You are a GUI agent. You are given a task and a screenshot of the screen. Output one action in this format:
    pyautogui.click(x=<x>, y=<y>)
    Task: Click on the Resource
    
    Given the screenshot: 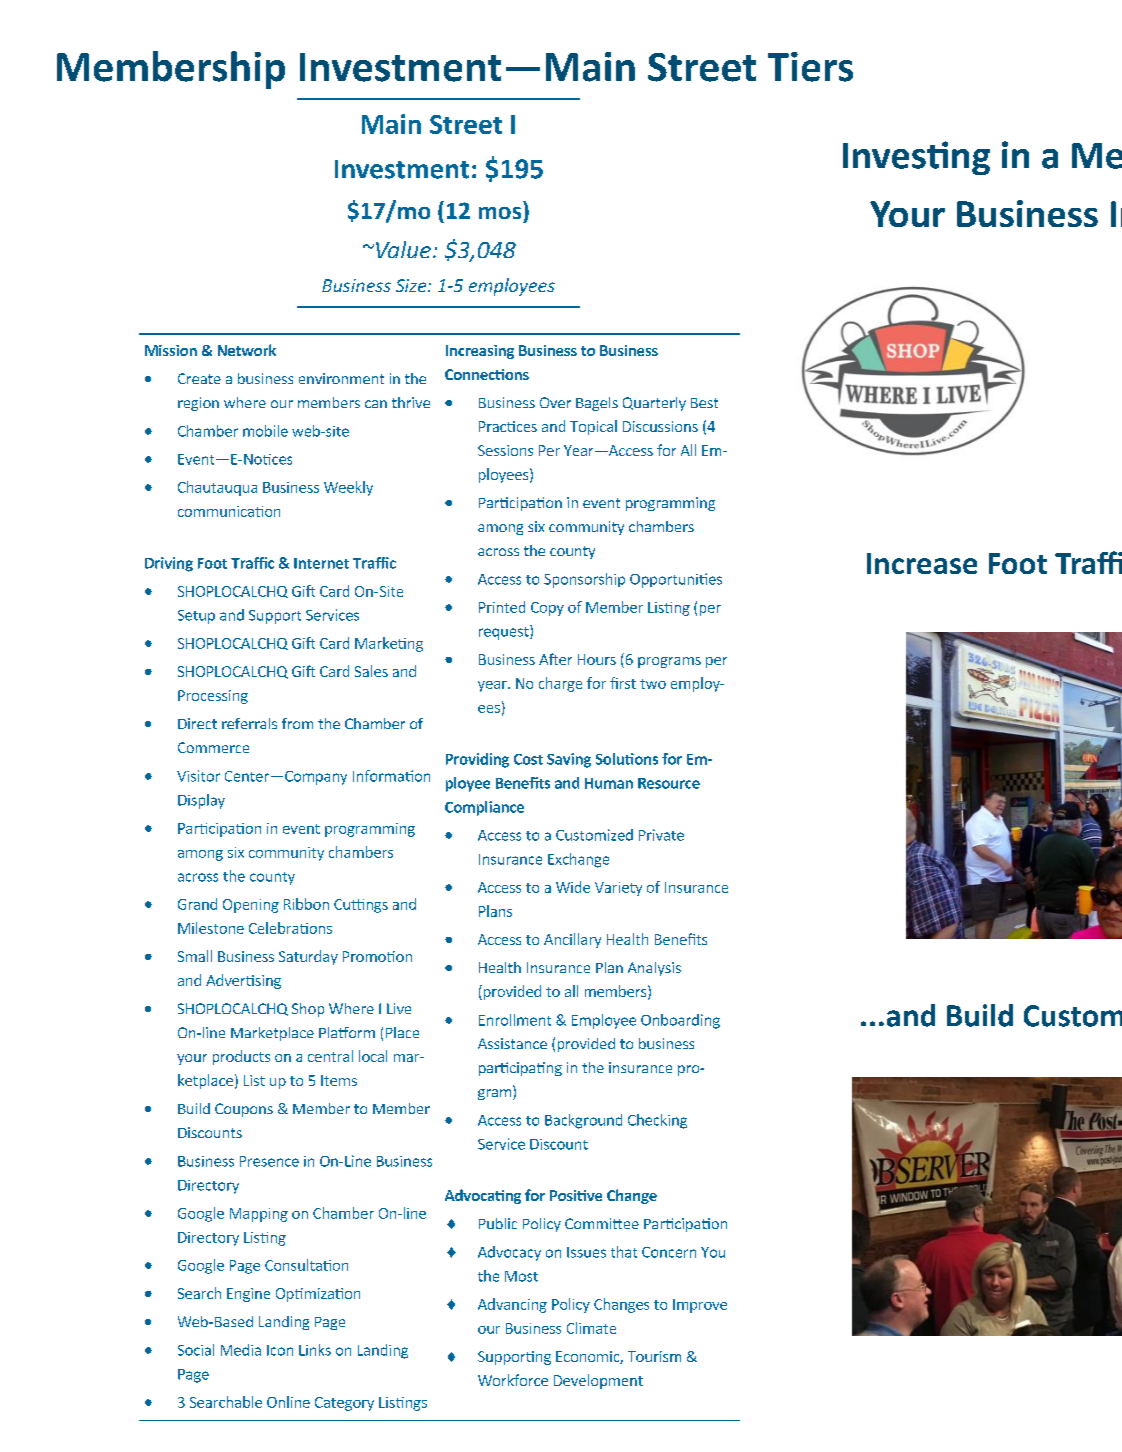 What is the action you would take?
    pyautogui.click(x=669, y=783)
